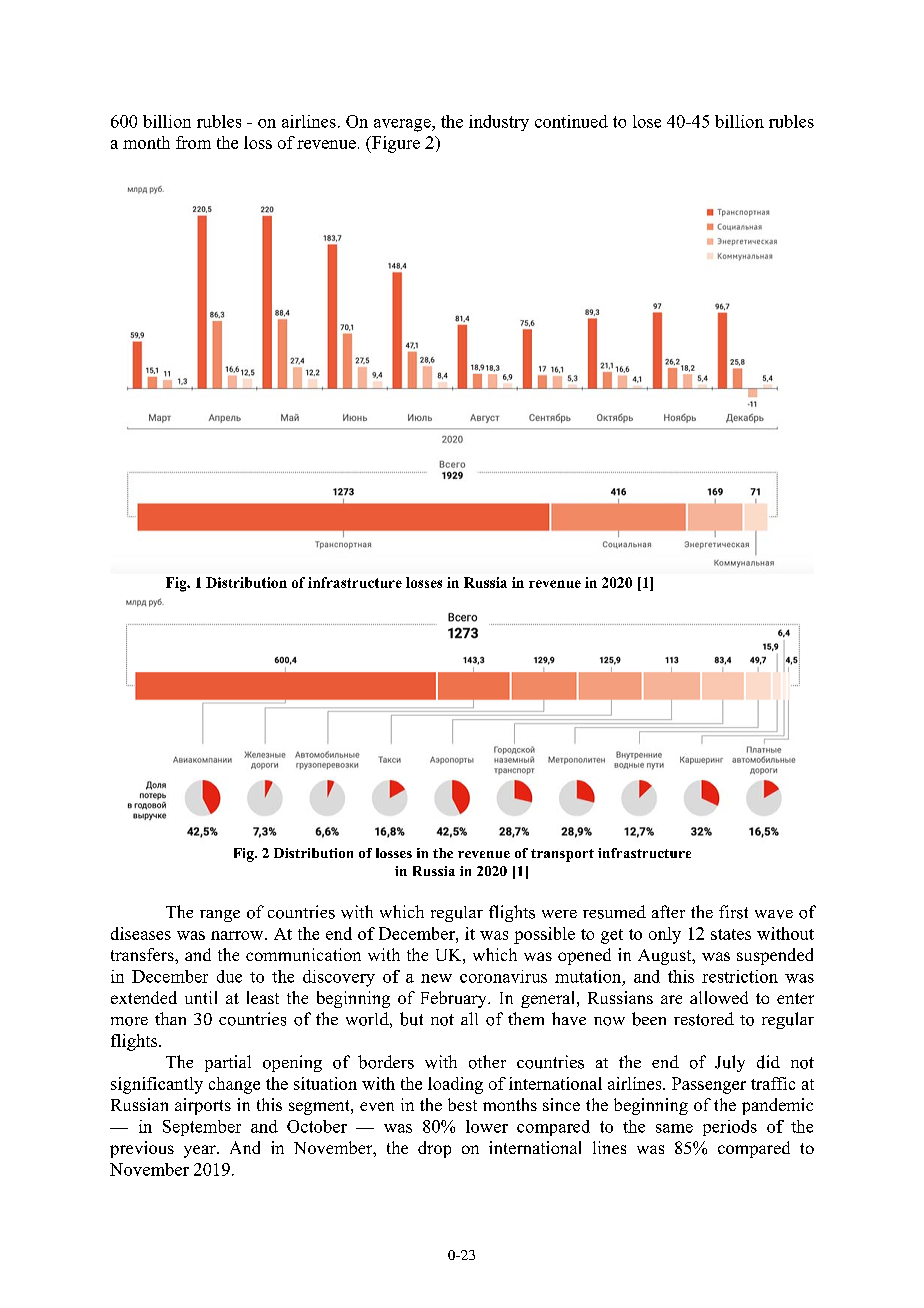 The width and height of the image is (924, 1308). Describe the element at coordinates (193, 142) in the image. I see `from` at that location.
